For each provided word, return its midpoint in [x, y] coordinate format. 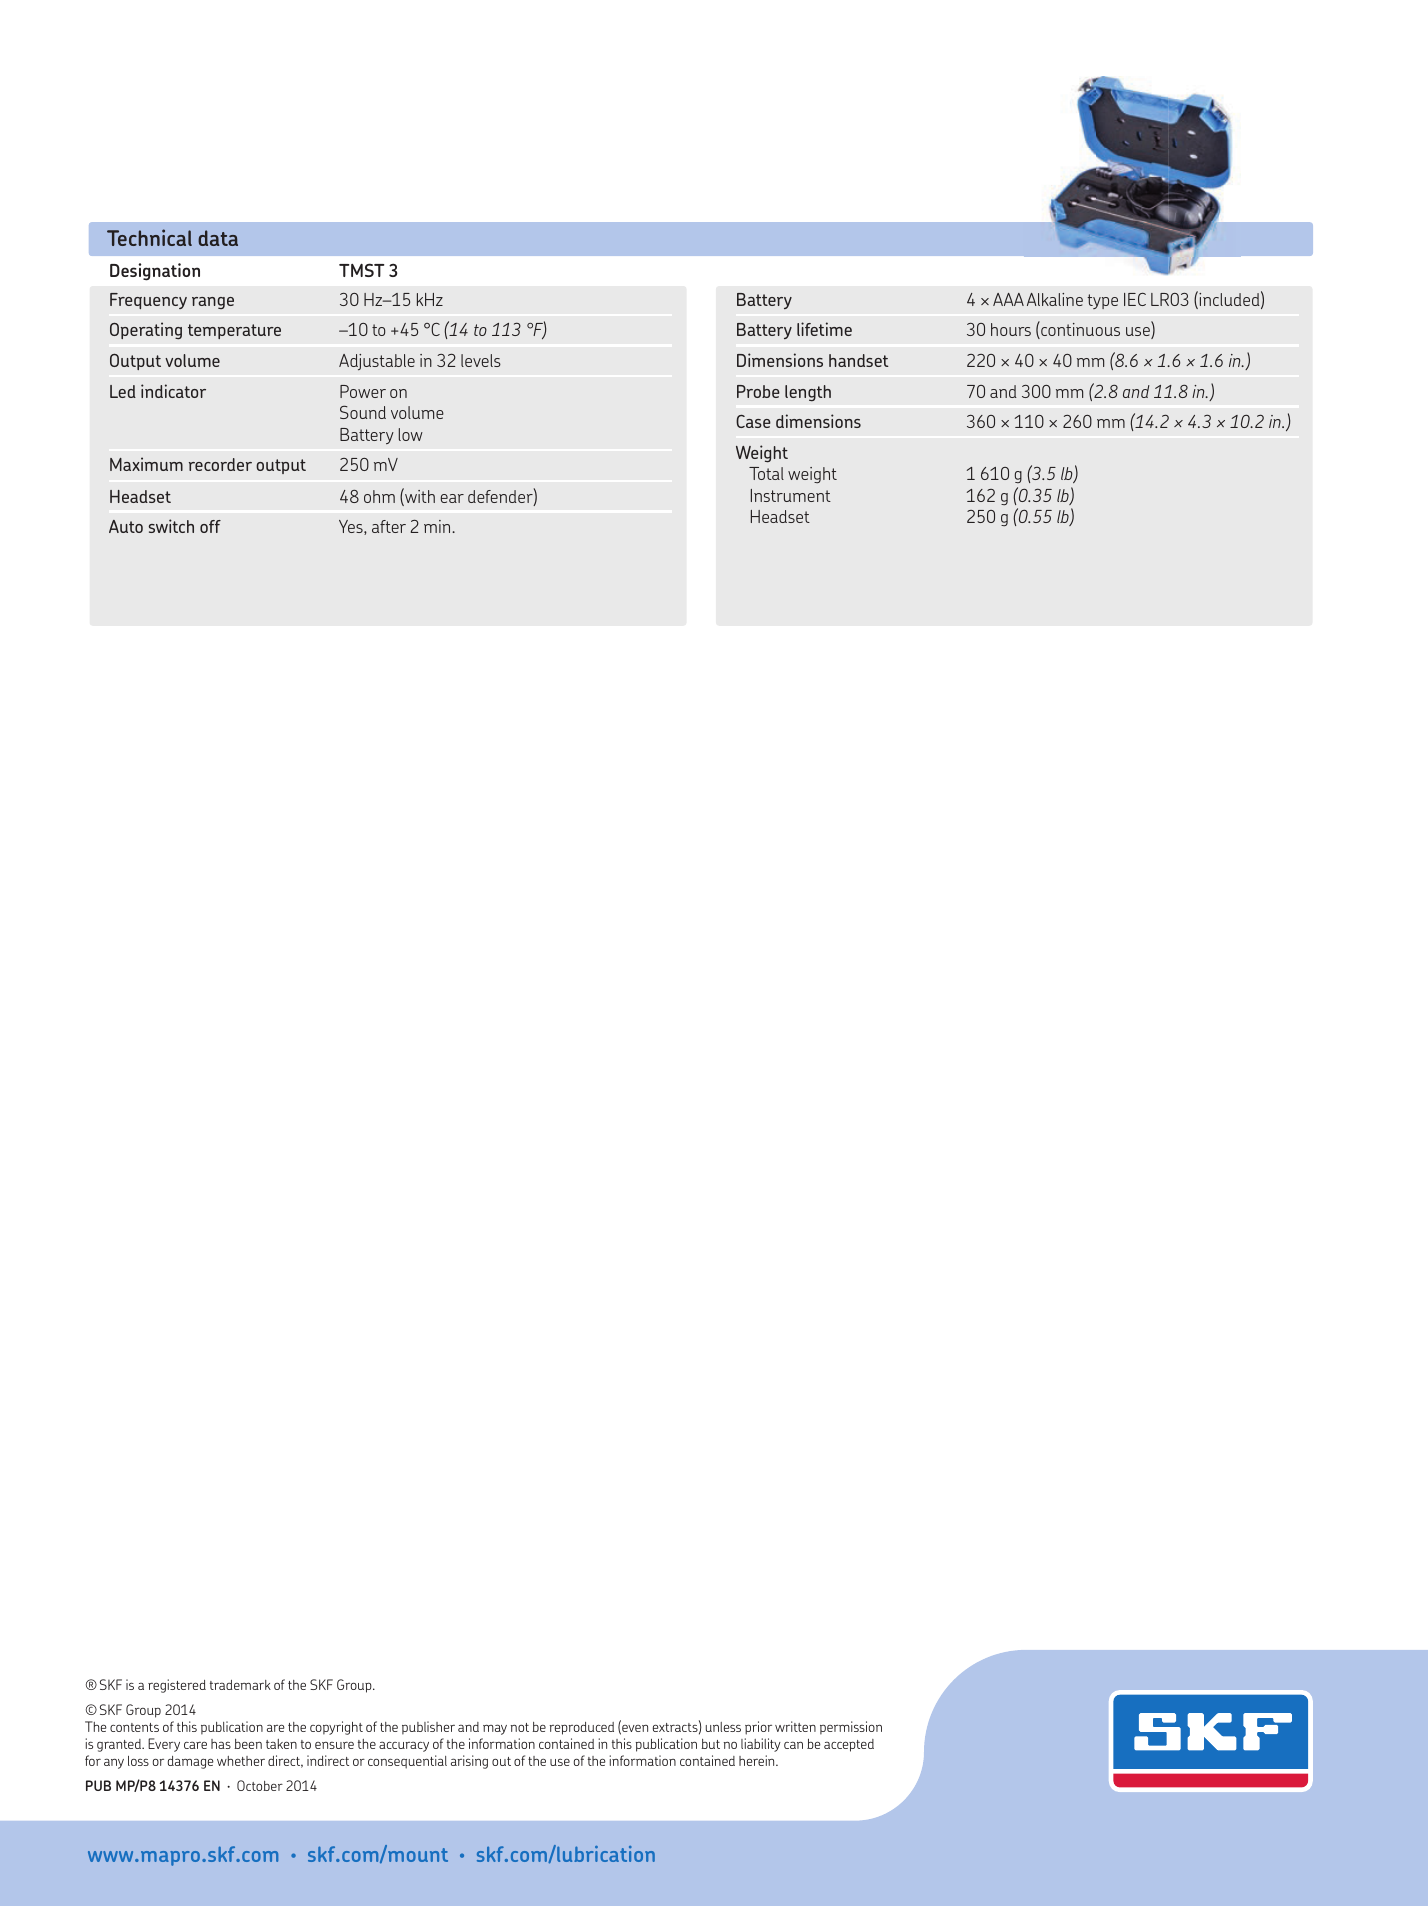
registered [177, 1686]
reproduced [582, 1728]
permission [851, 1728]
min [438, 526]
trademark [240, 1685]
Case [753, 421]
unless [723, 1727]
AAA [1008, 299]
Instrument [791, 495]
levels [481, 360]
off [210, 526]
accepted [849, 1745]
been [248, 1744]
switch [171, 526]
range [213, 303]
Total [766, 473]
